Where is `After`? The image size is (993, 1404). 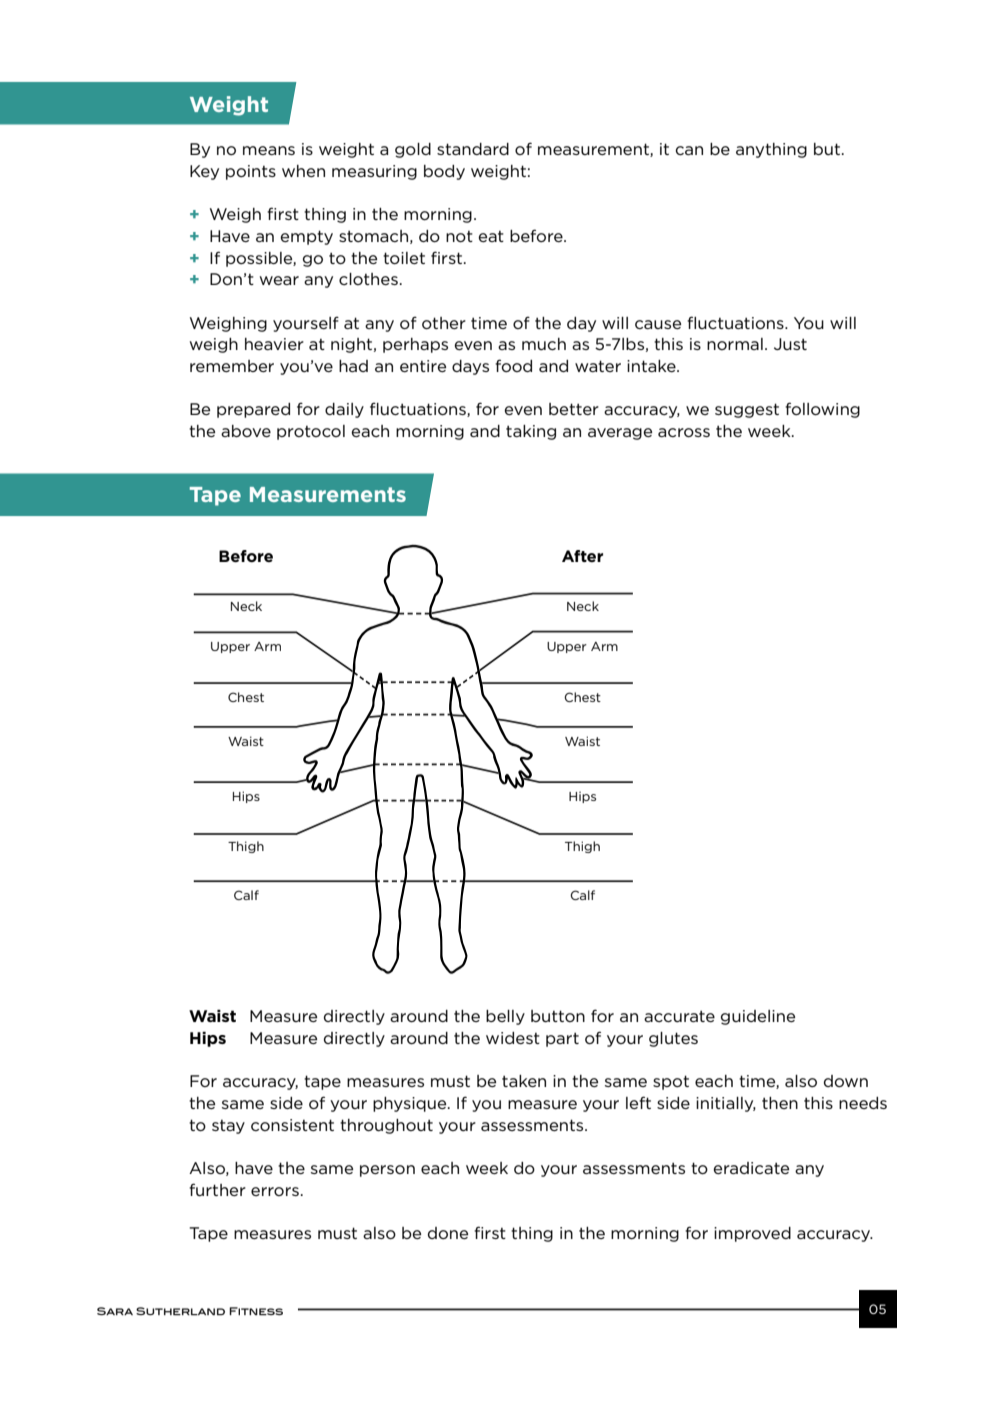
After is located at coordinates (582, 556).
